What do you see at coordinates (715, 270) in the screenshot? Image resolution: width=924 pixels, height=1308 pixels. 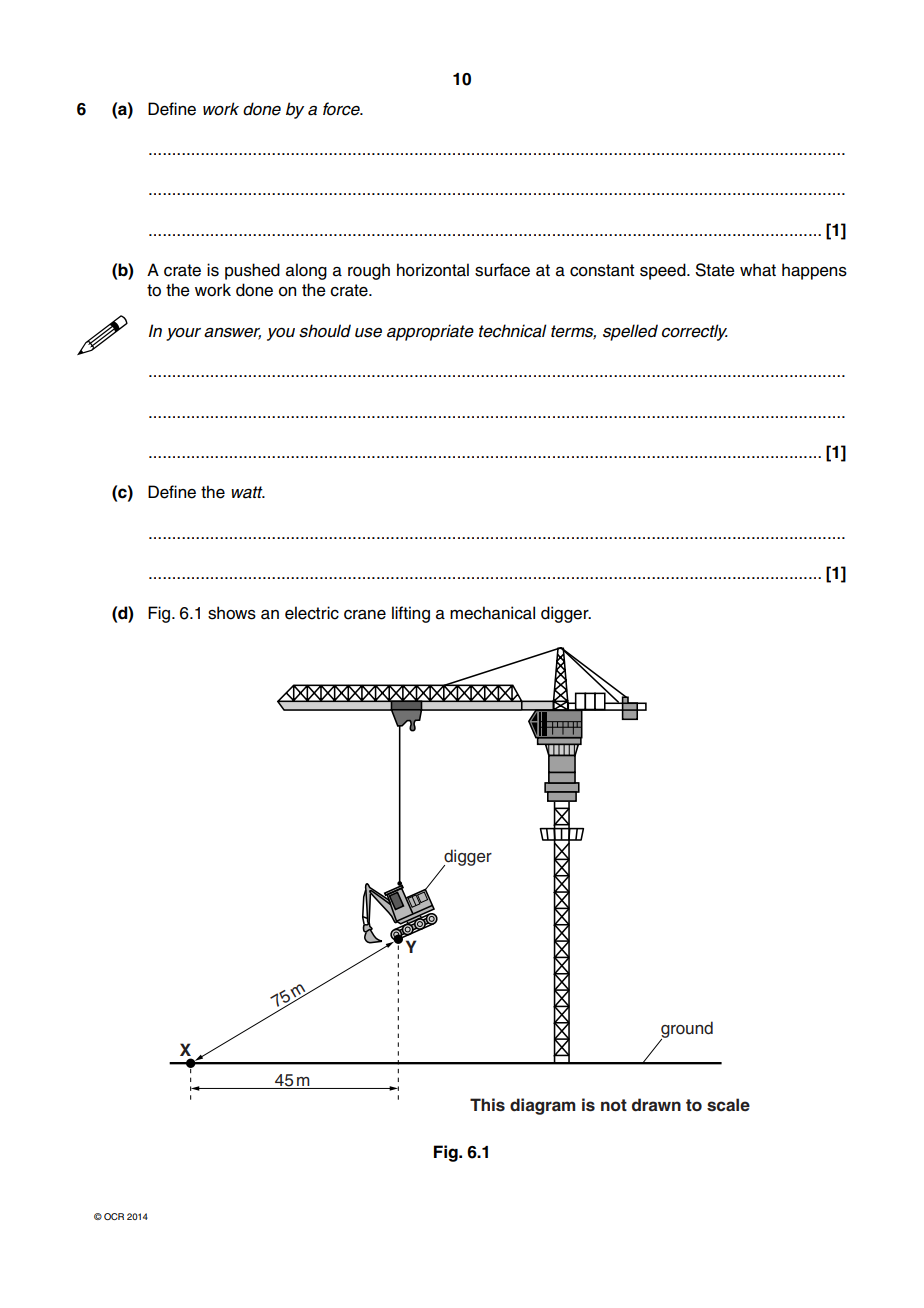 I see `State` at bounding box center [715, 270].
